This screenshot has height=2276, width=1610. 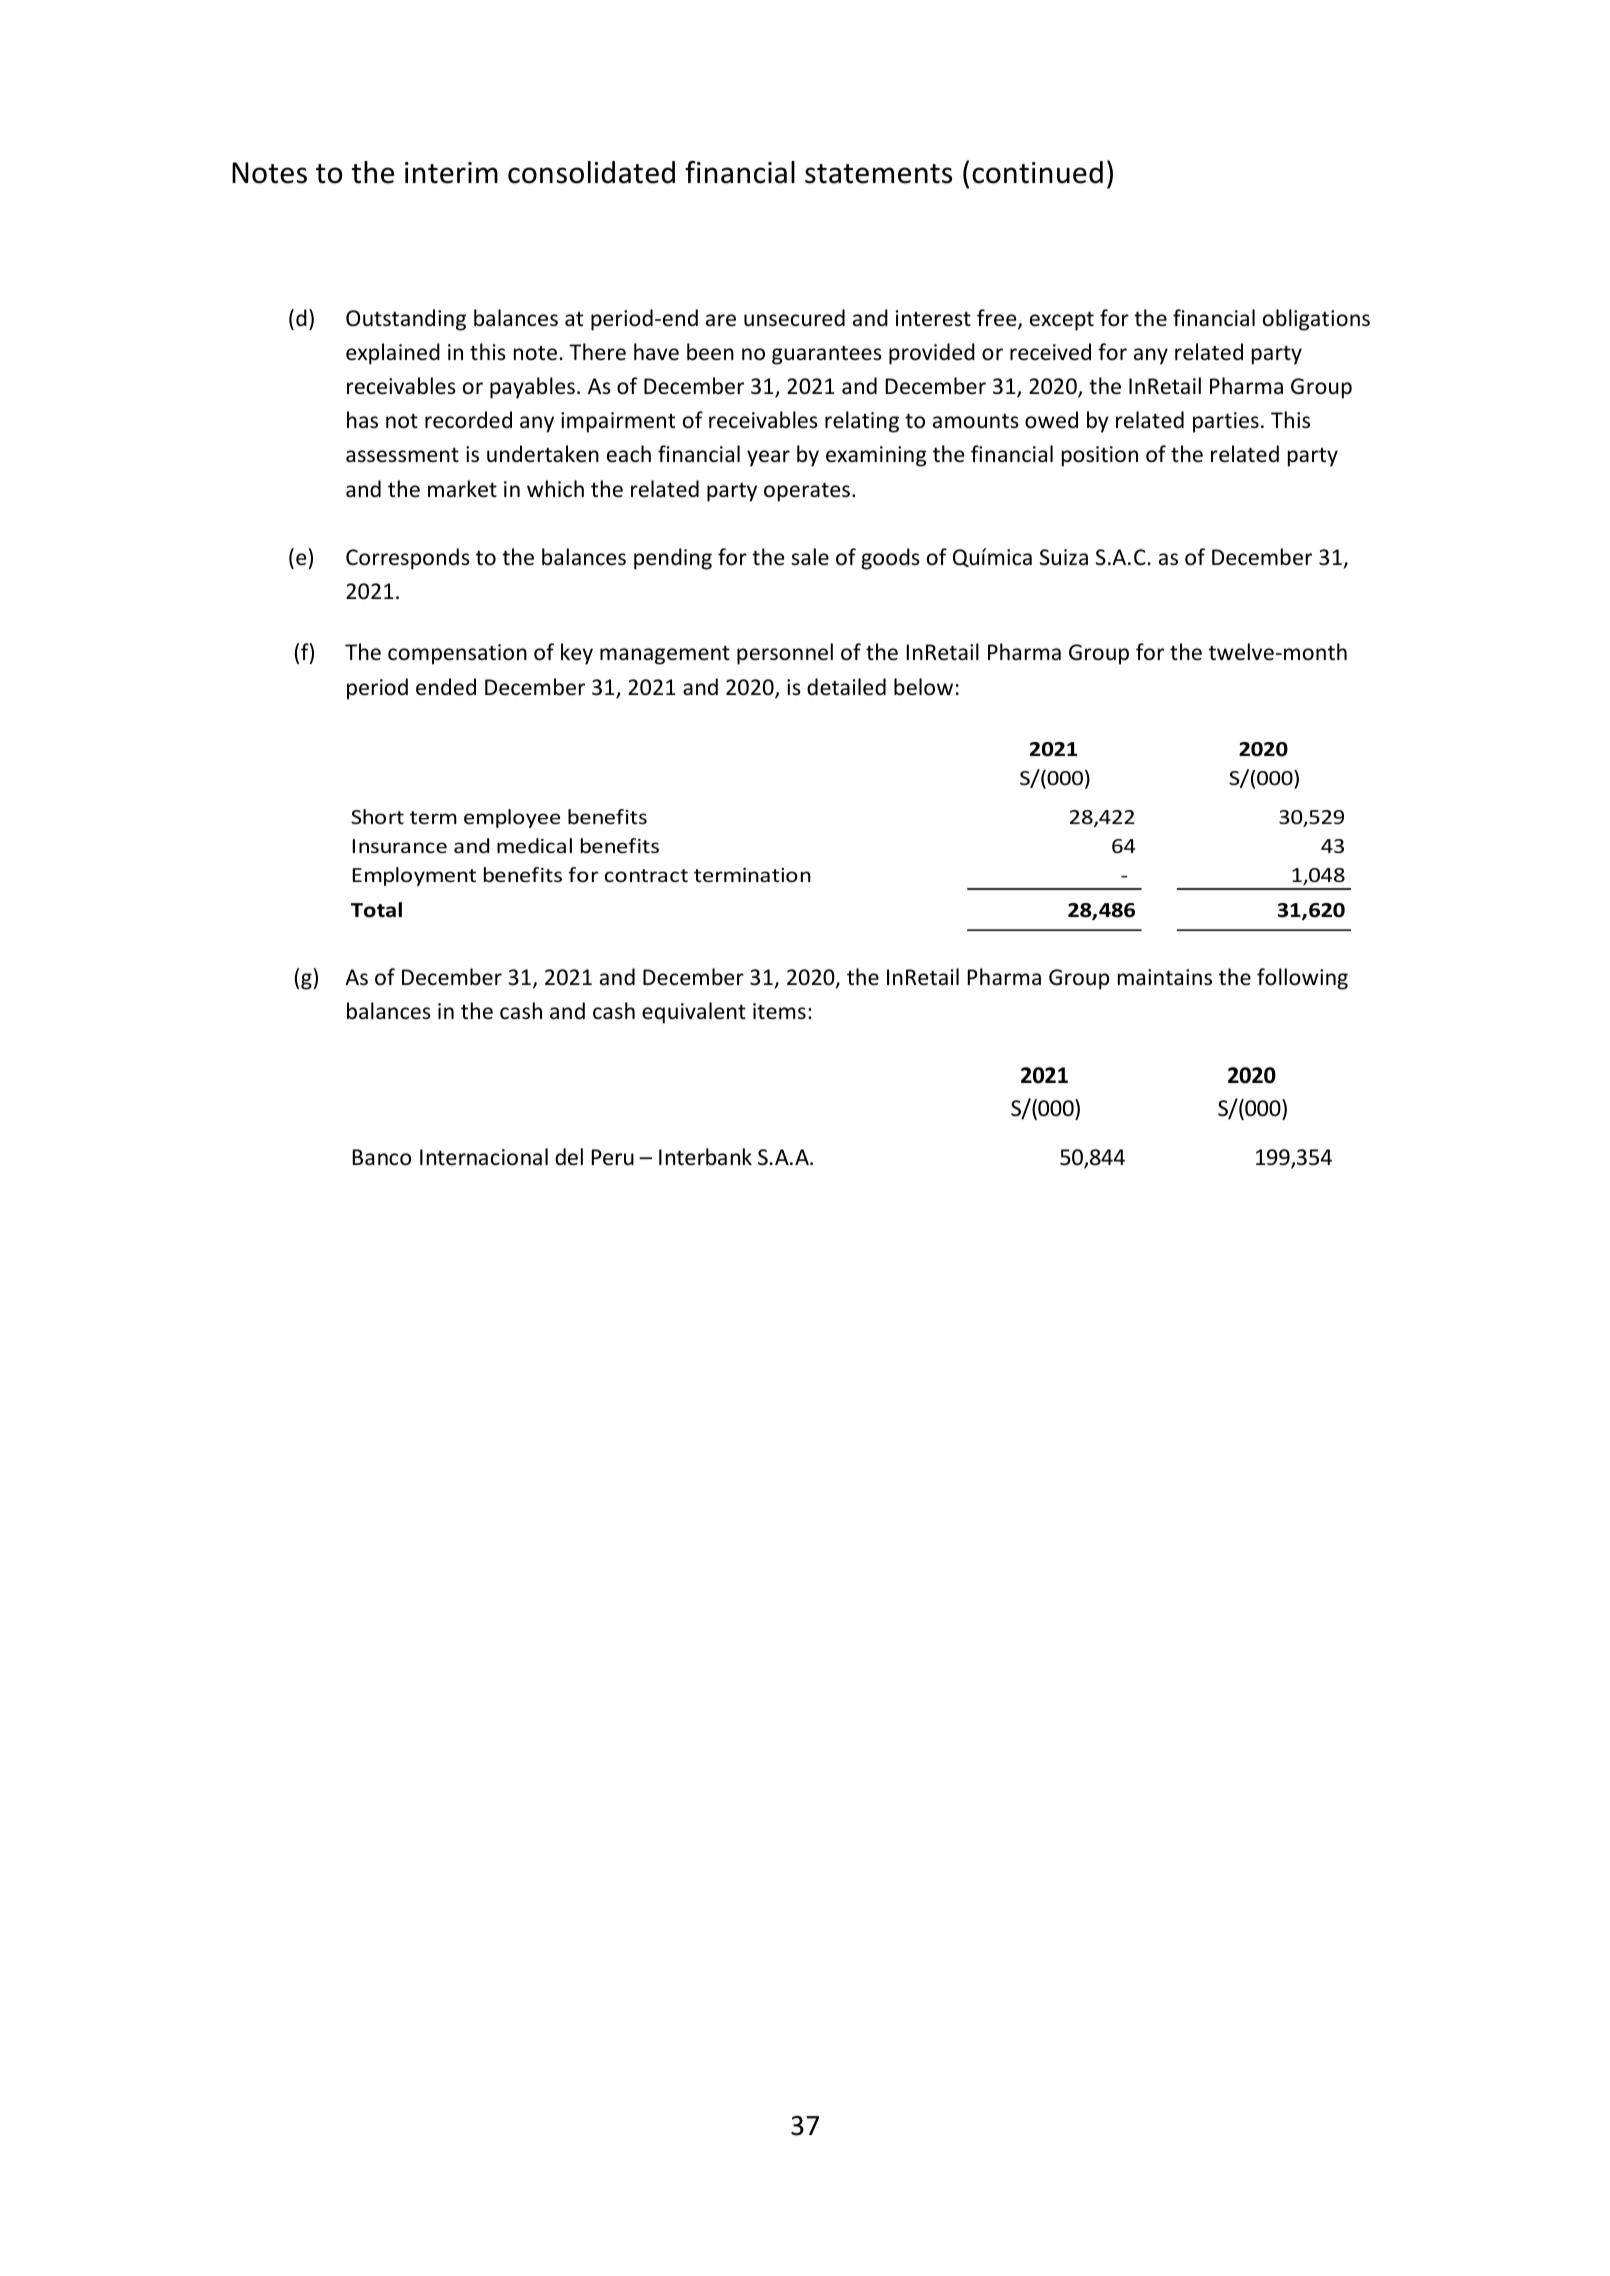 What do you see at coordinates (457, 654) in the screenshot?
I see `compensation` at bounding box center [457, 654].
